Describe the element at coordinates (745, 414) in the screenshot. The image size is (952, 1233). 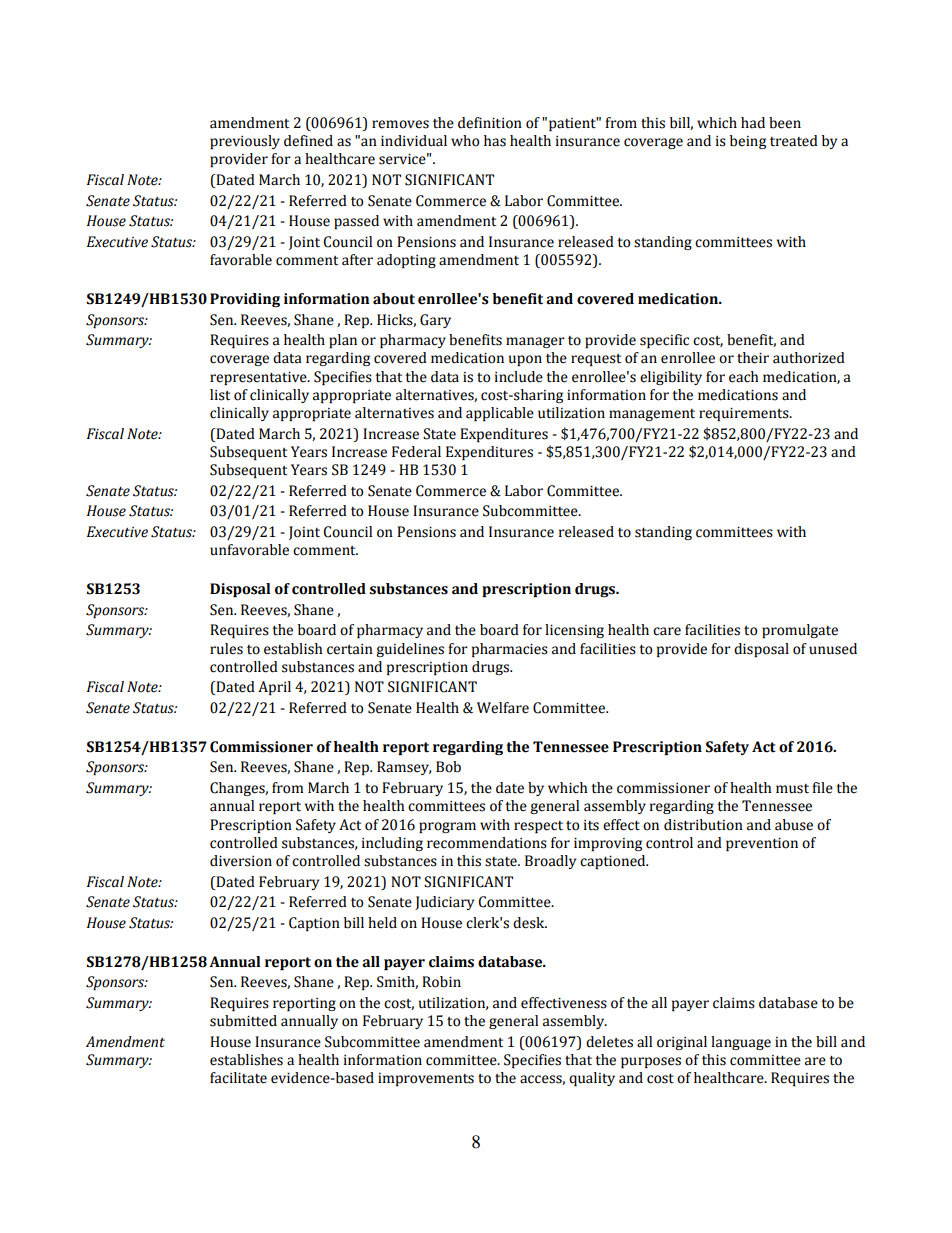
I see `requirements` at that location.
